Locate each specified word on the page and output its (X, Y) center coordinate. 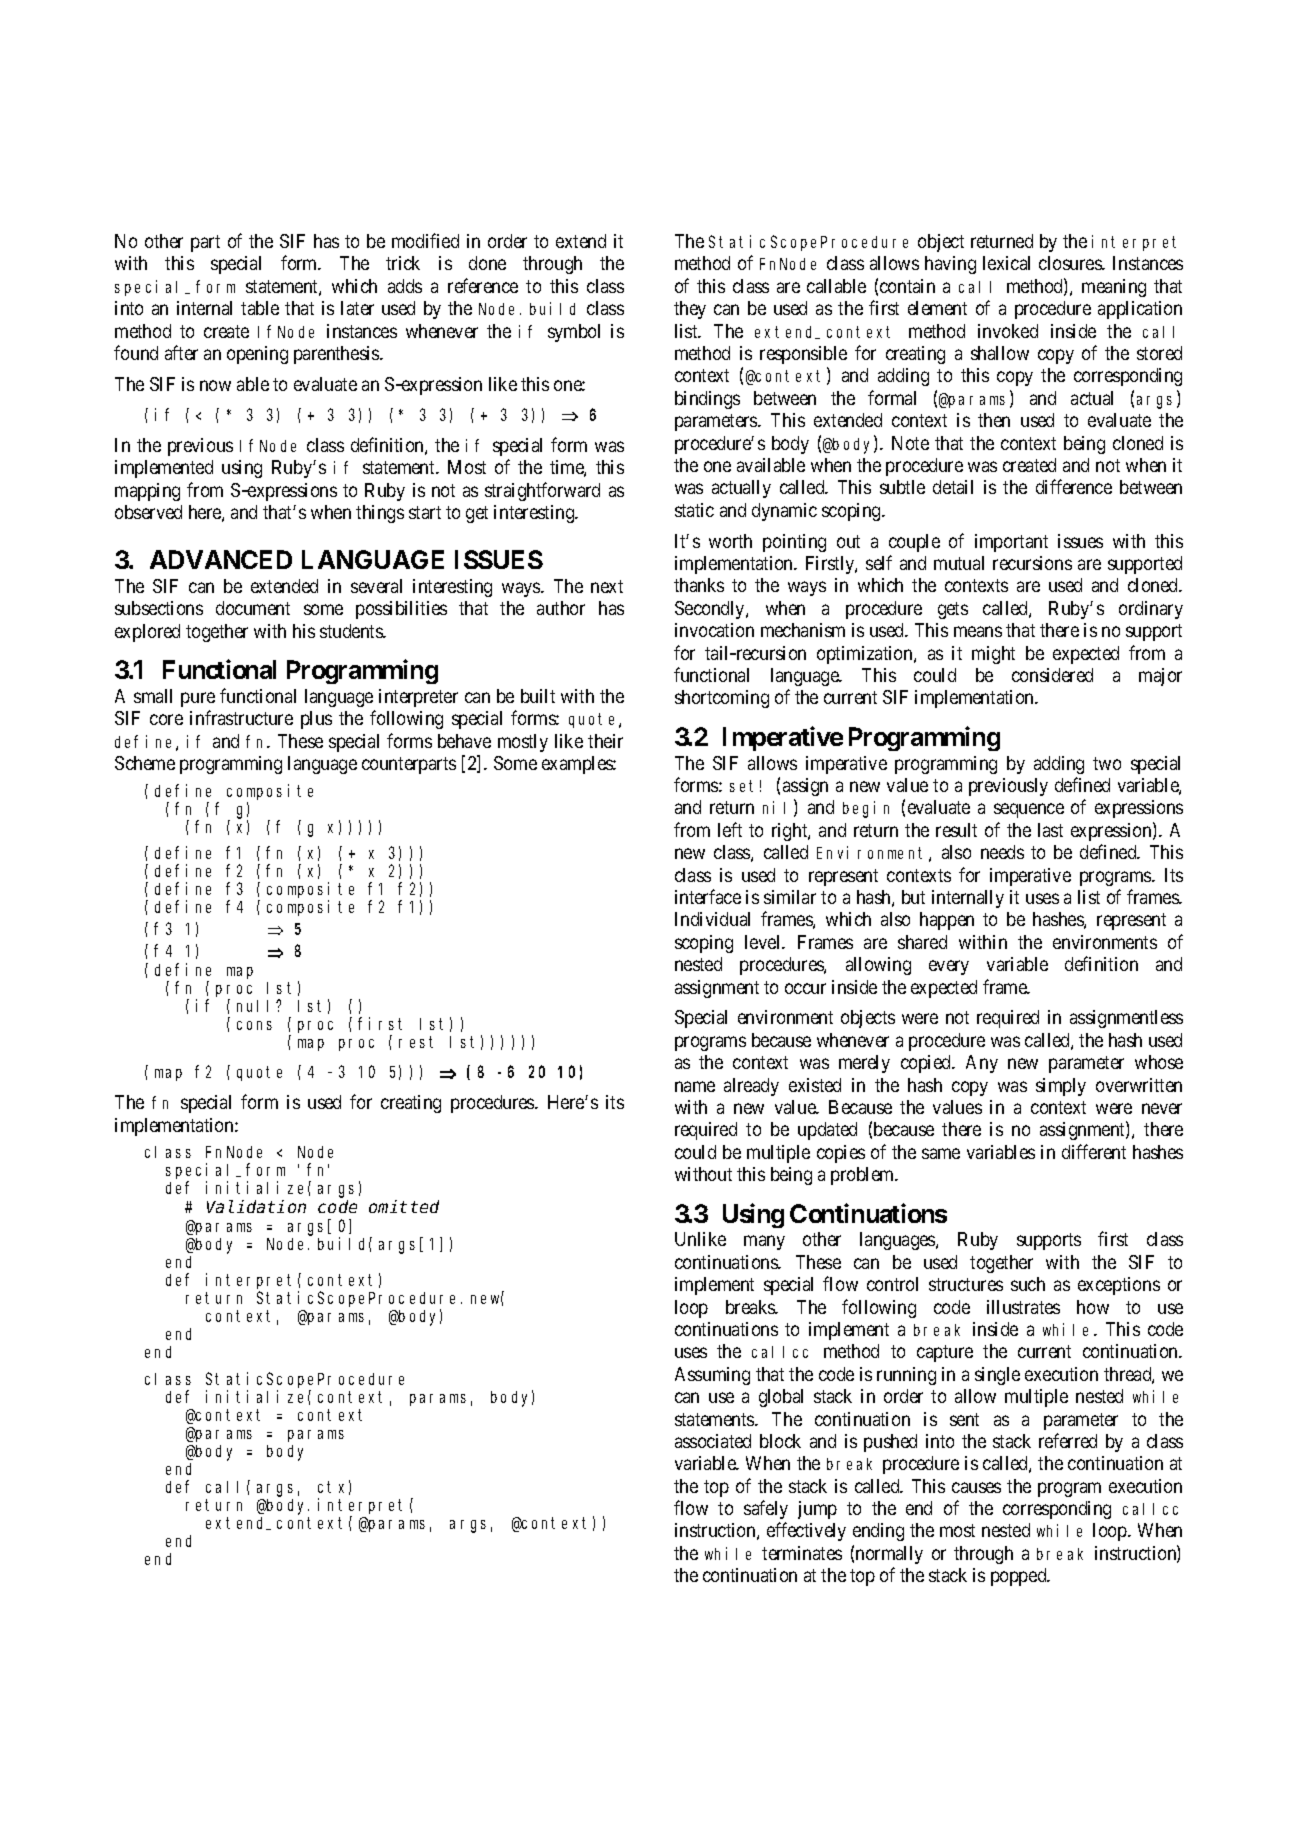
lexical (1006, 263)
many (764, 1243)
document (253, 608)
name (695, 1086)
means (978, 631)
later (357, 308)
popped (1020, 1577)
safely (766, 1509)
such (1028, 1284)
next (607, 586)
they (690, 310)
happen (947, 921)
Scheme (145, 763)
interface (708, 896)
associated (713, 1441)
